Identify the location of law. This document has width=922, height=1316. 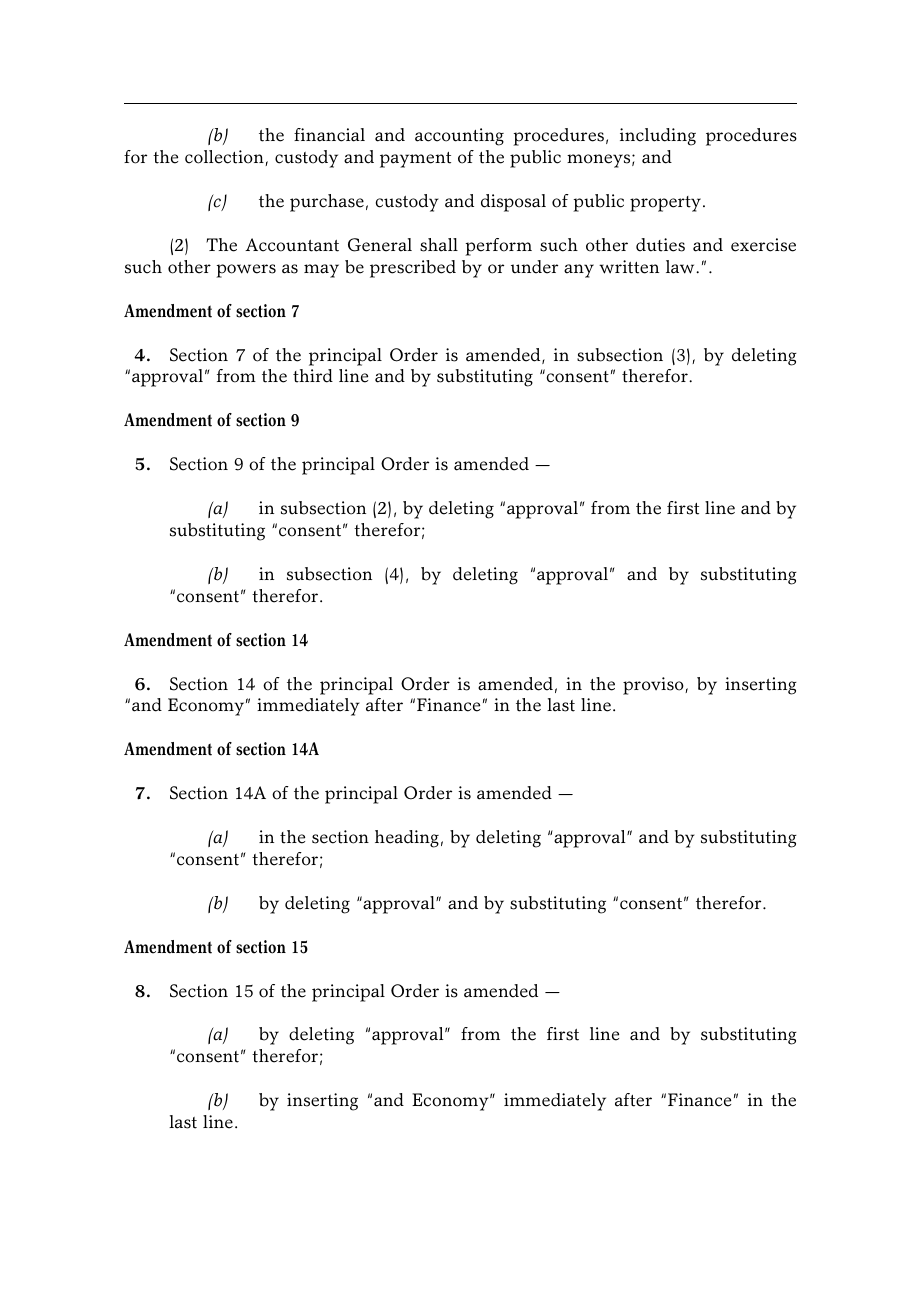
(681, 267).
